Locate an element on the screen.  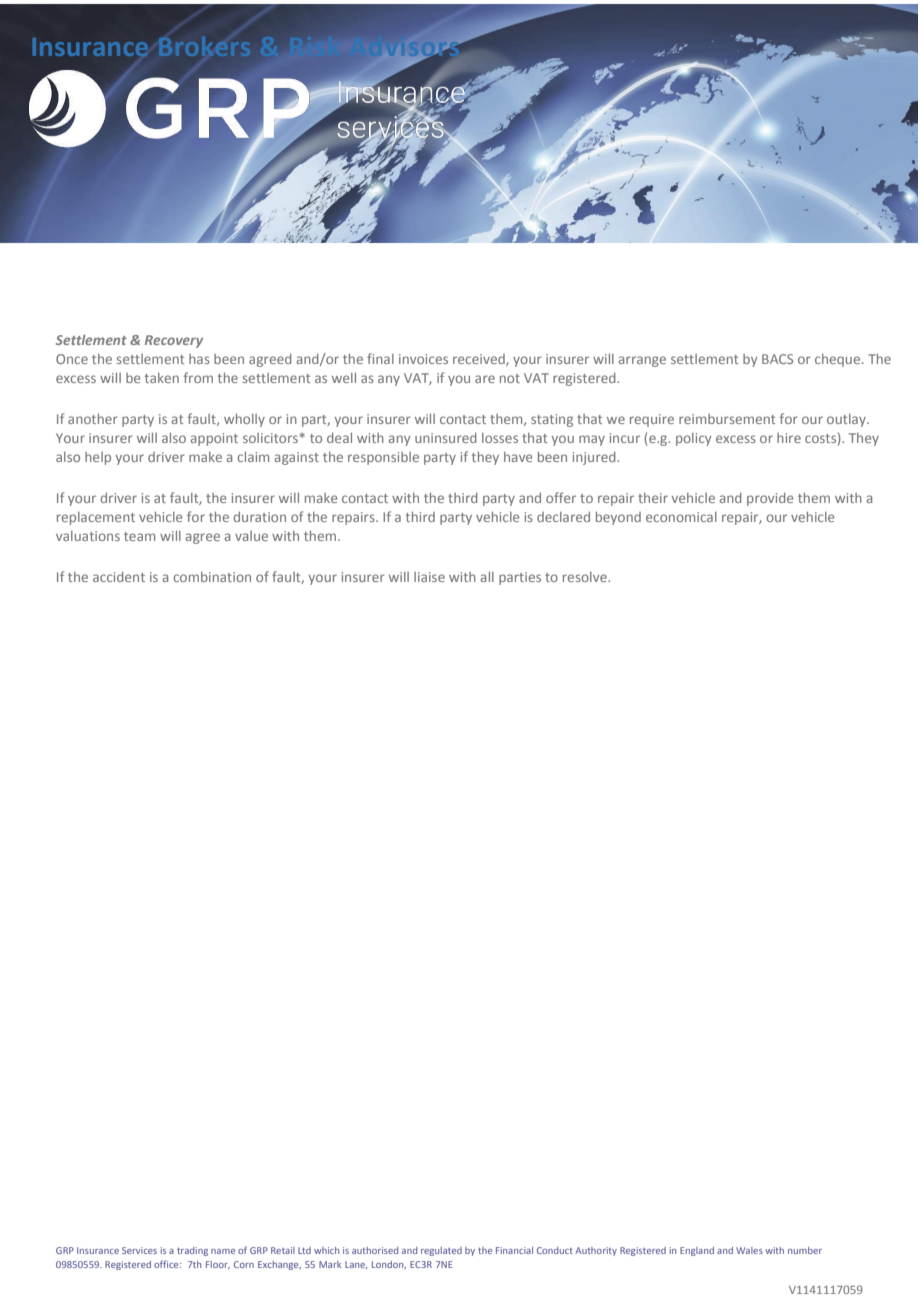
accident is located at coordinates (119, 577).
